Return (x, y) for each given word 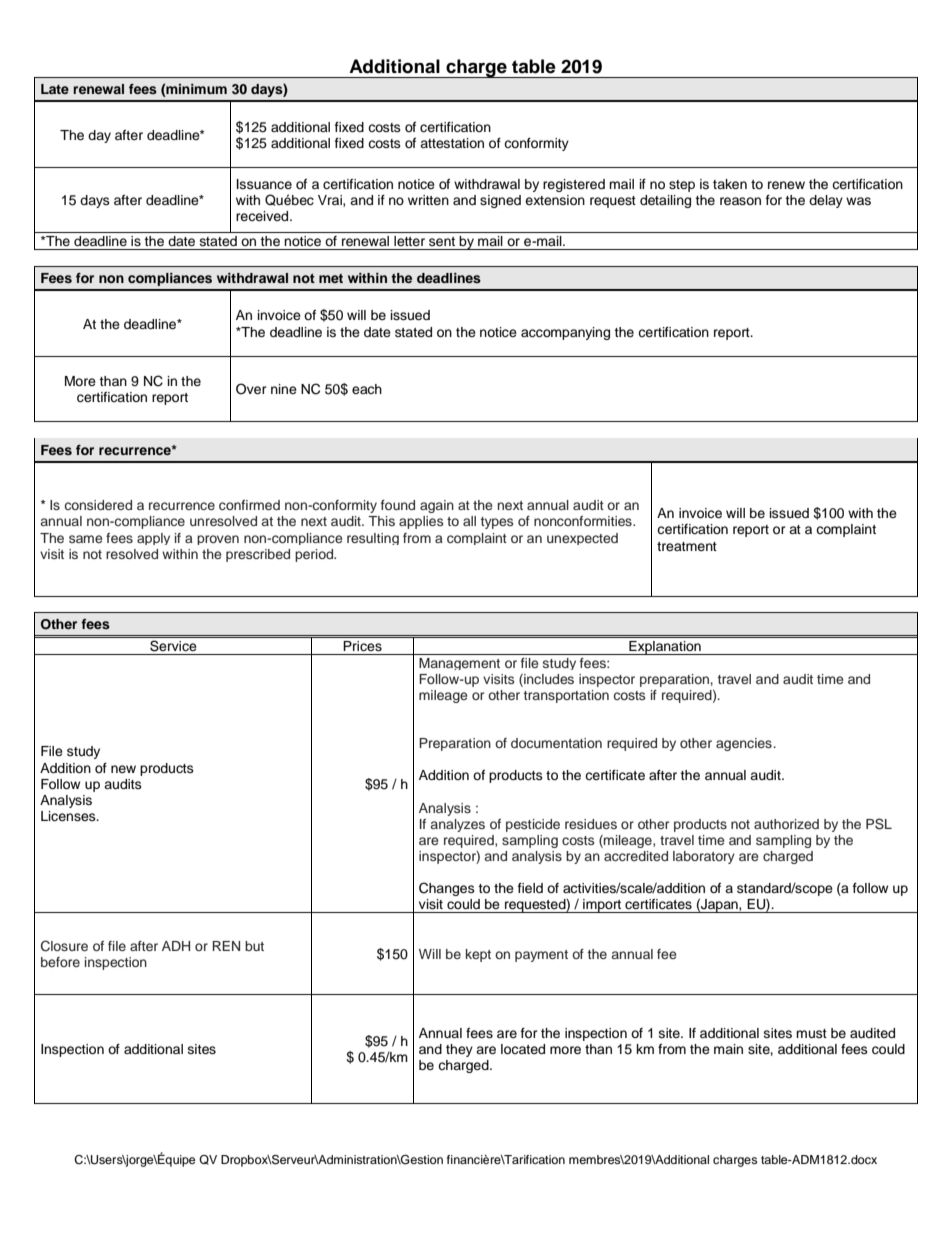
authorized (786, 824)
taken (730, 184)
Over (251, 389)
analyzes (458, 825)
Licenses (69, 816)
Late (55, 89)
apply (153, 539)
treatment (687, 546)
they (459, 1050)
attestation (452, 143)
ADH (176, 946)
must (811, 1033)
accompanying (565, 333)
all (469, 521)
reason (740, 201)
